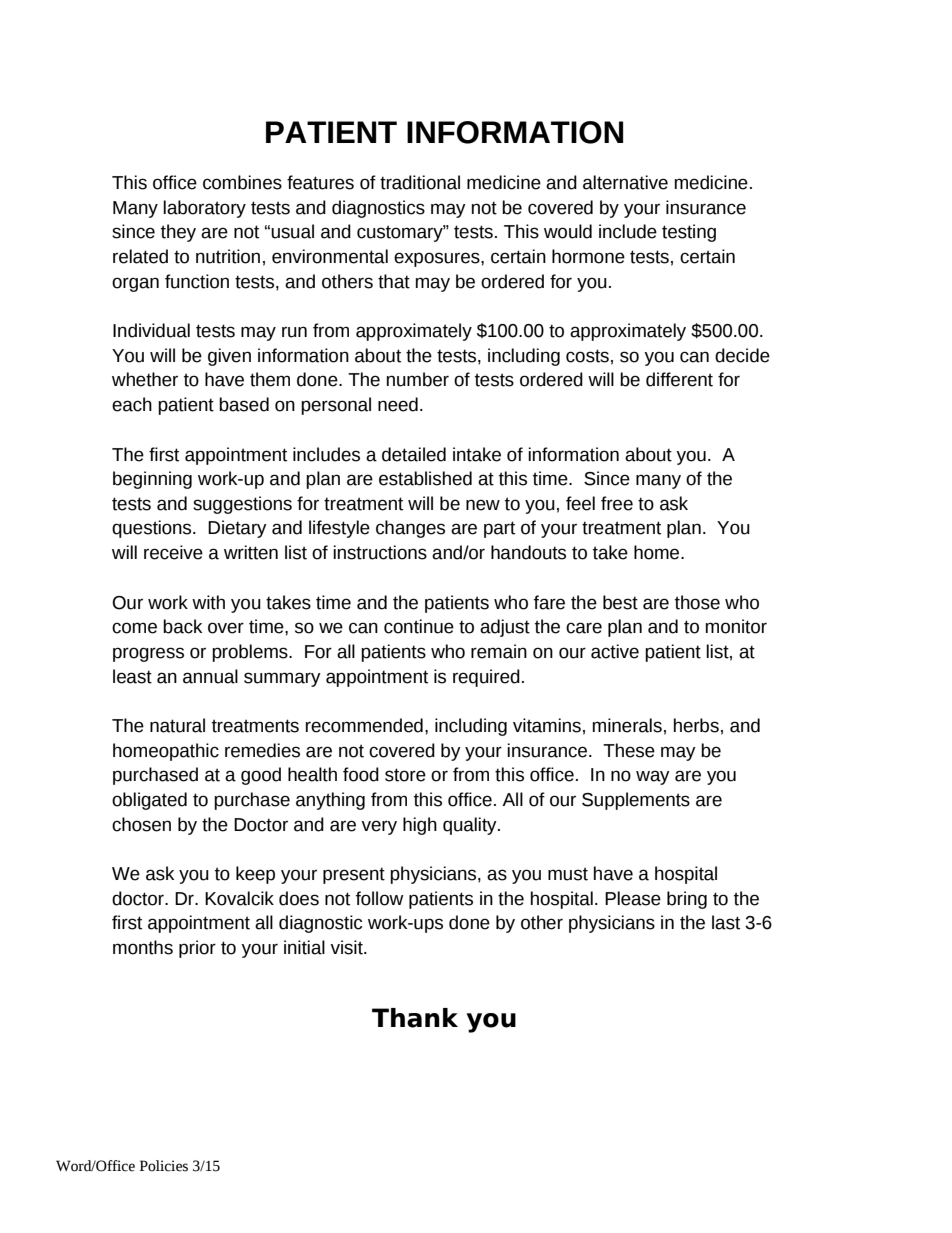 The height and width of the screenshot is (1233, 952). I want to click on changes, so click(410, 529).
